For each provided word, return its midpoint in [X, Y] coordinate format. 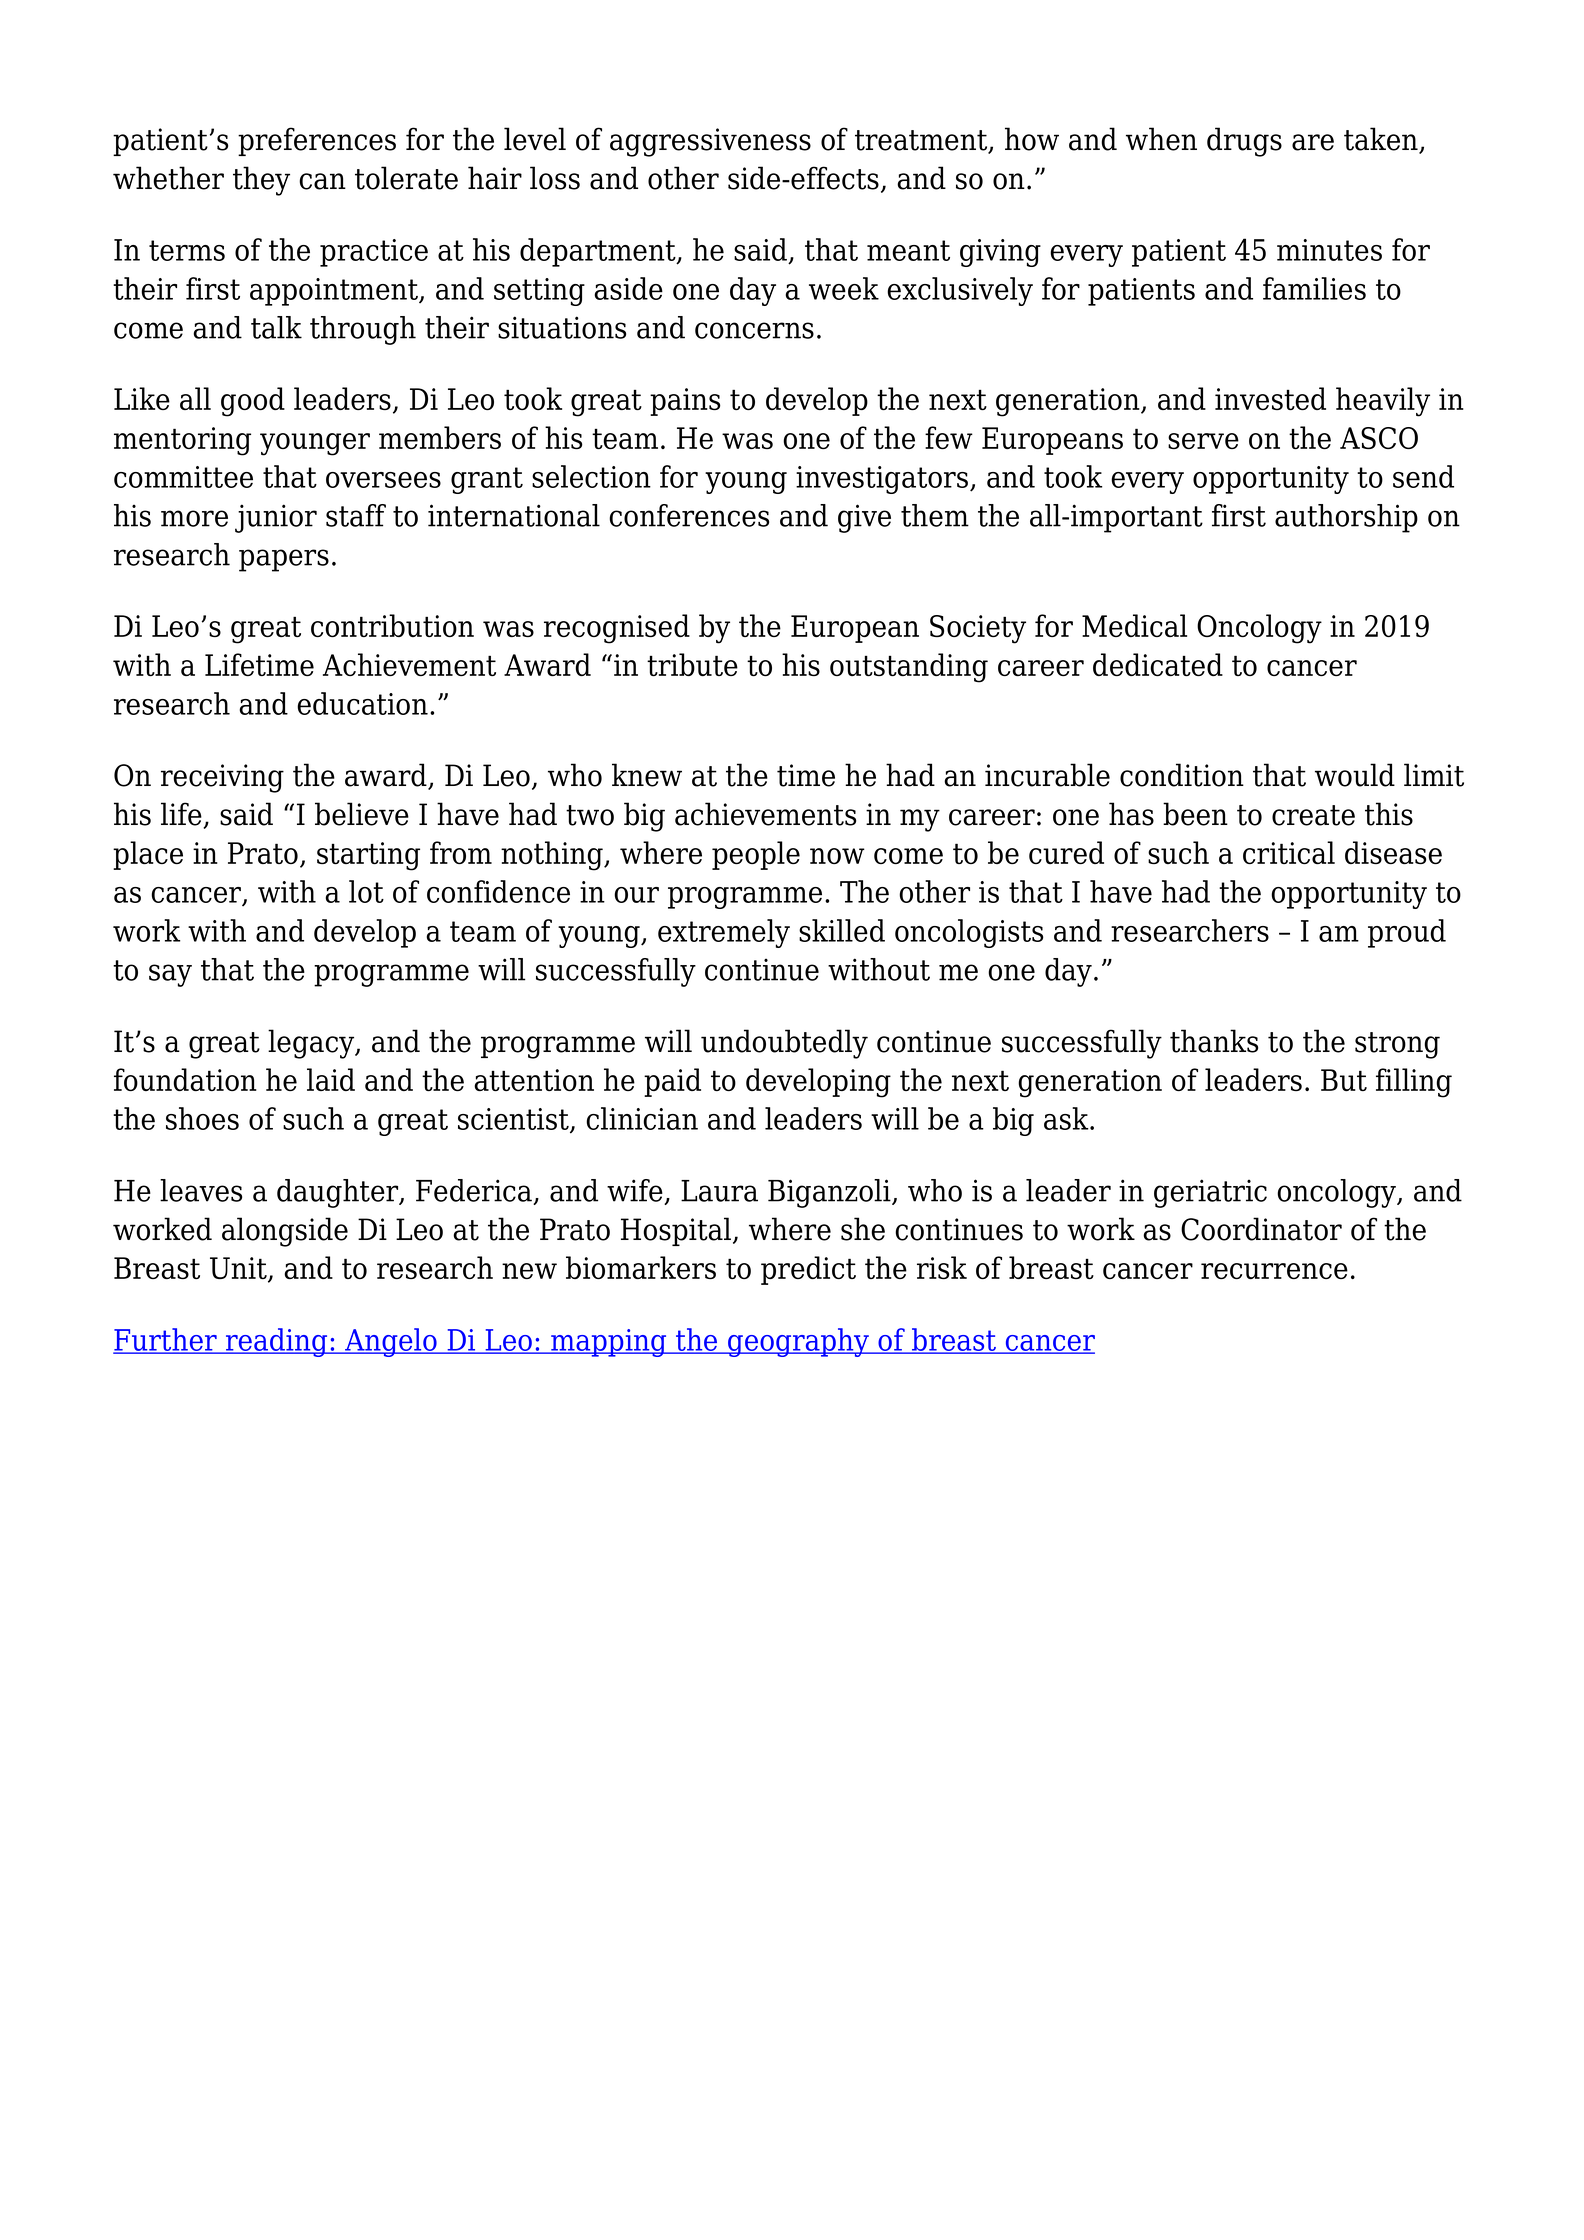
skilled [842, 930]
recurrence [1274, 1271]
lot [366, 891]
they [261, 181]
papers [284, 560]
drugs [1244, 142]
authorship [1346, 518]
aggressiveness [710, 142]
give [864, 518]
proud [1407, 933]
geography [798, 1342]
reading [277, 1342]
